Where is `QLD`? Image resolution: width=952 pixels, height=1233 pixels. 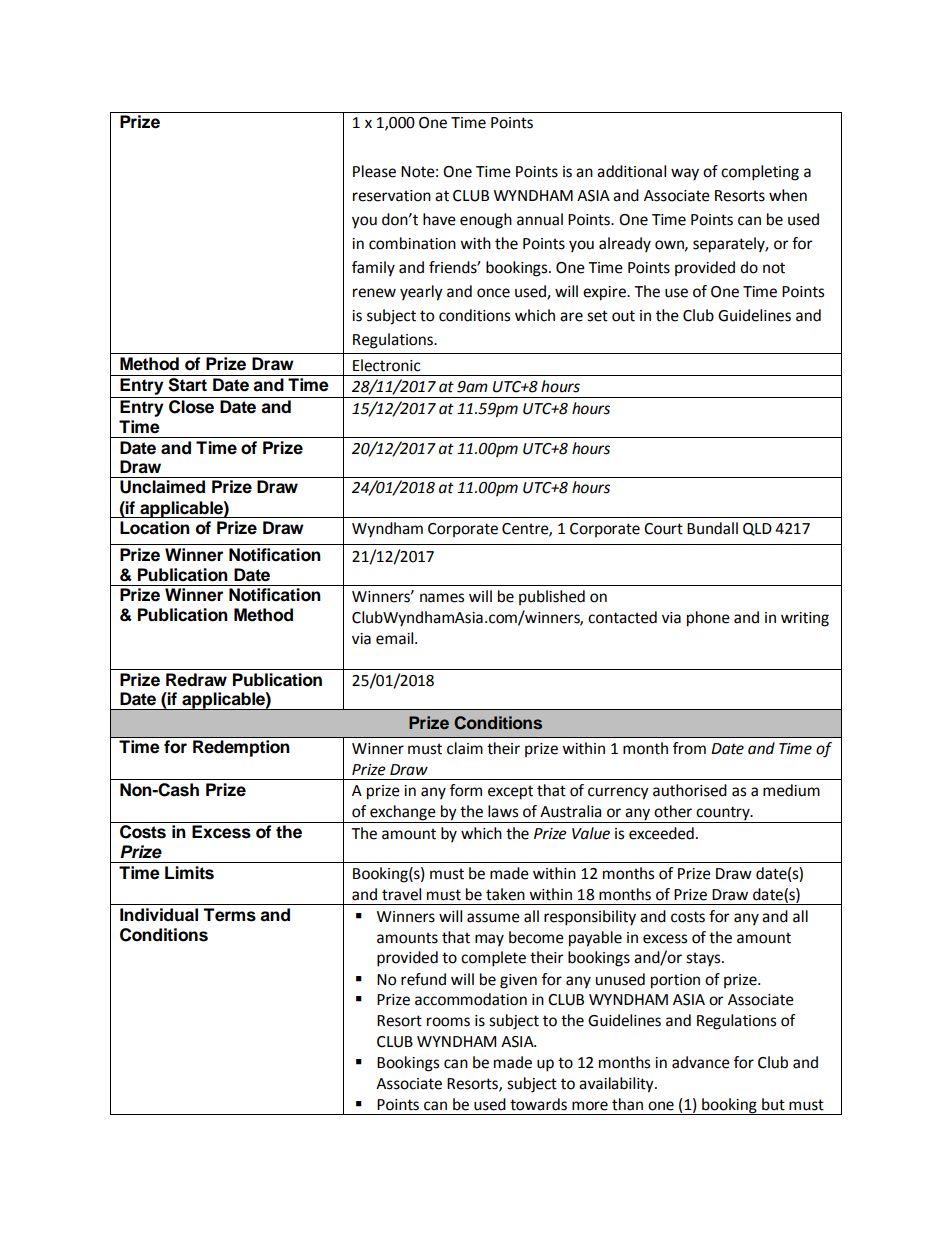
QLD is located at coordinates (757, 529).
